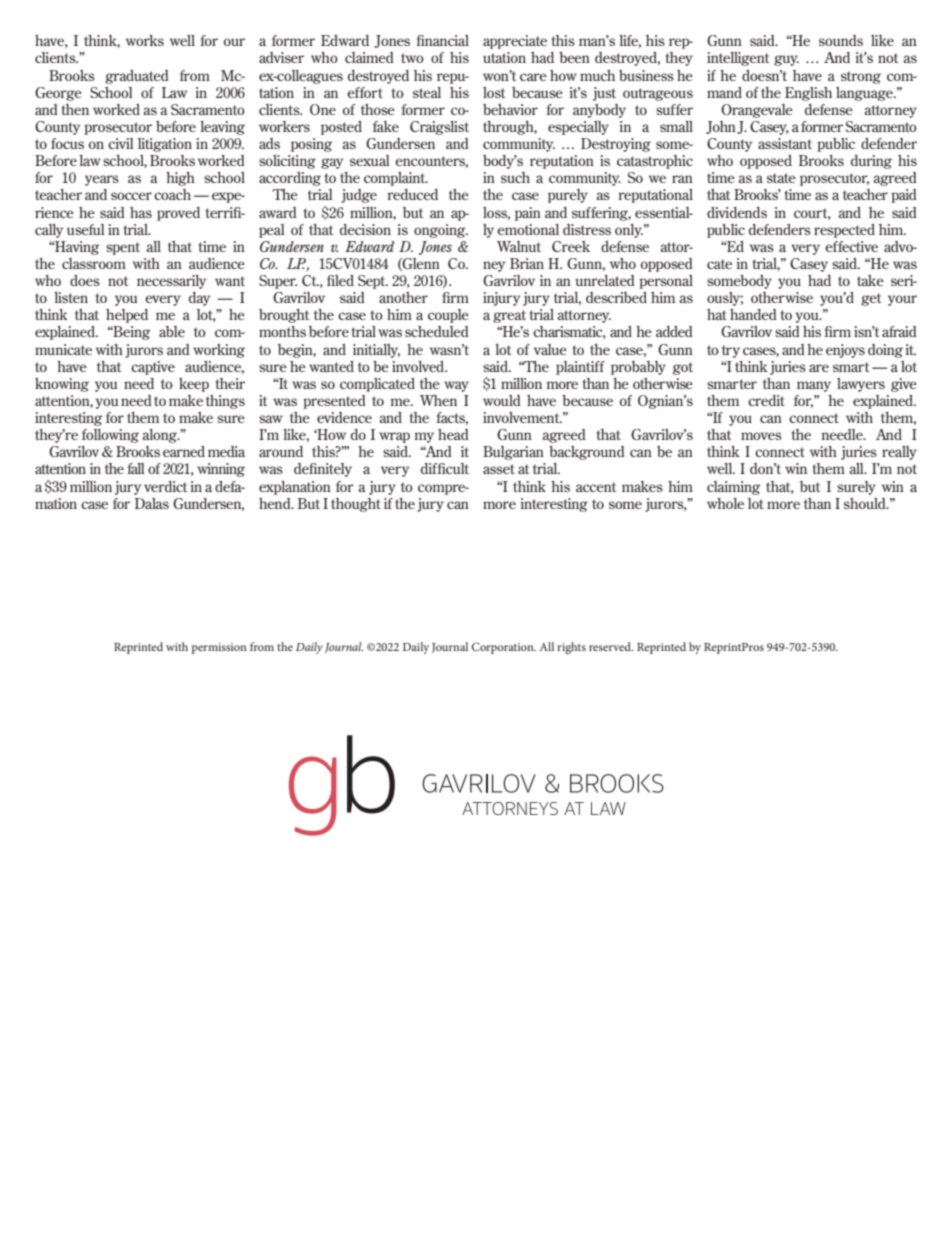 Image resolution: width=952 pixels, height=1233 pixels. Describe the element at coordinates (786, 60) in the screenshot. I see `guy` at that location.
